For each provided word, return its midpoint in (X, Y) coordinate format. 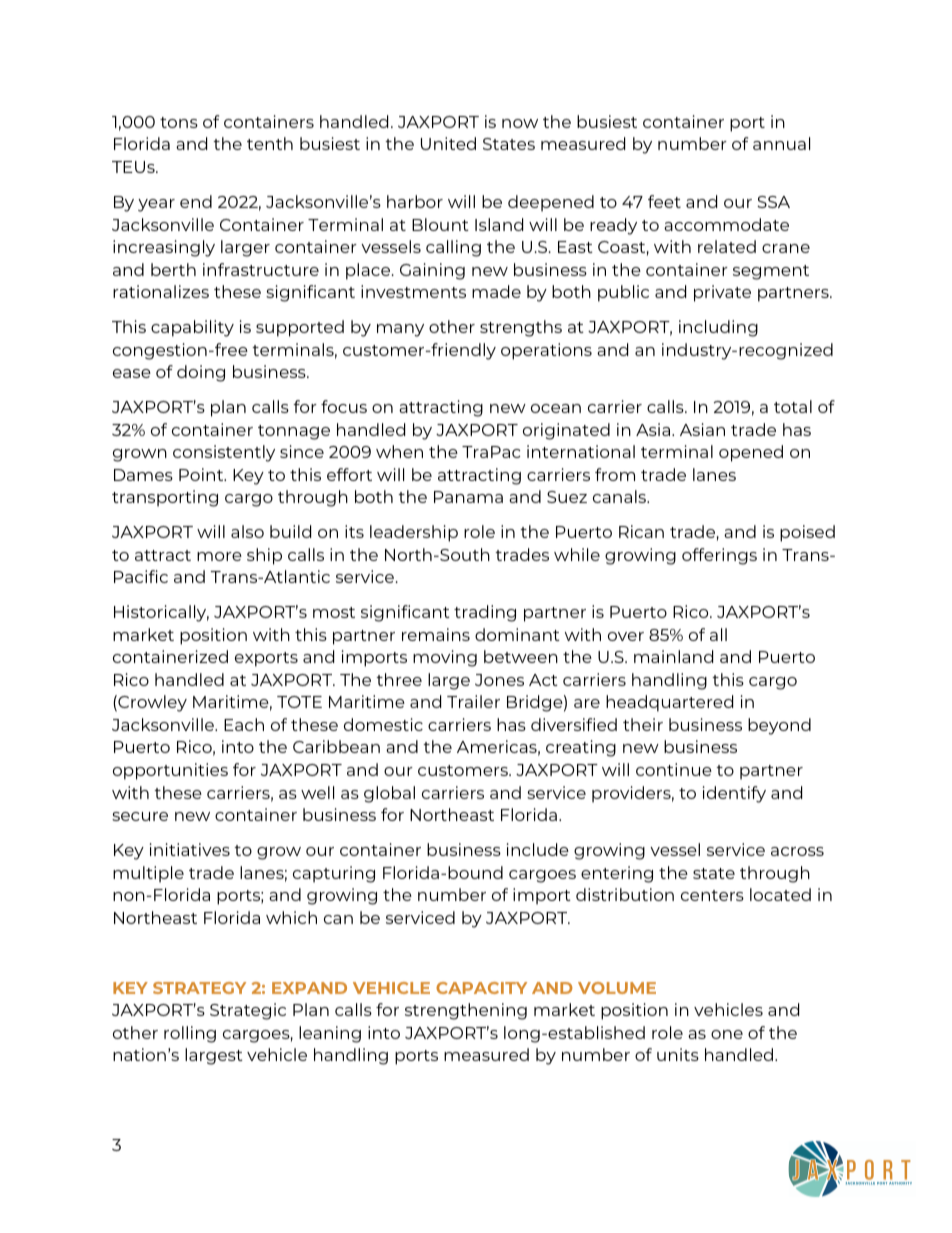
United (448, 143)
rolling (190, 1034)
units (678, 1054)
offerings (719, 556)
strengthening (466, 1011)
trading (485, 613)
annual (781, 143)
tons (179, 122)
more (219, 556)
